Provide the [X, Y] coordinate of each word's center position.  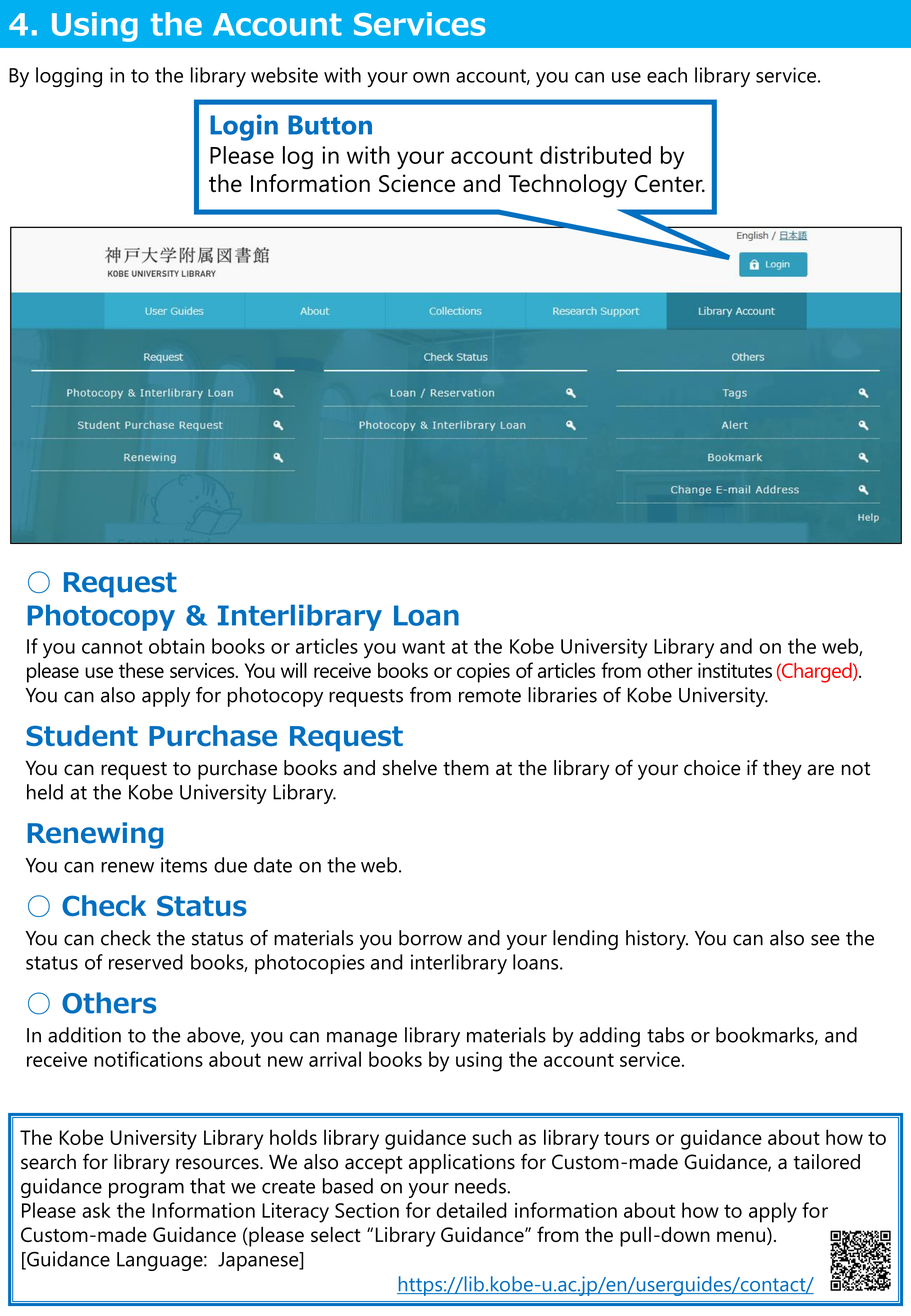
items [184, 865]
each [667, 75]
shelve [410, 768]
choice [712, 768]
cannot [112, 647]
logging [69, 77]
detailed [472, 1210]
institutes [735, 670]
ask [96, 1210]
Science [417, 183]
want [423, 647]
